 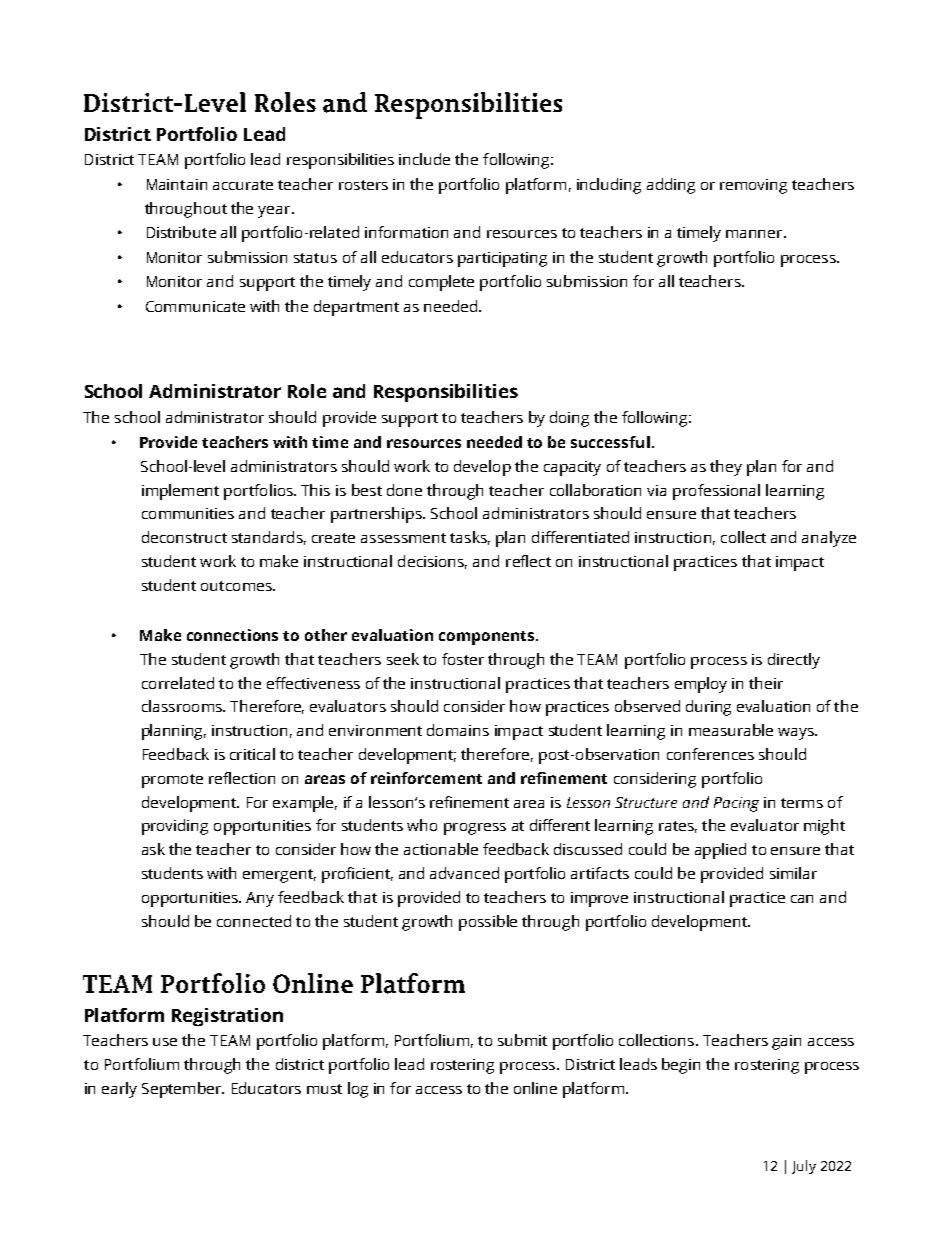 What do you see at coordinates (180, 492) in the page?
I see `implement` at bounding box center [180, 492].
